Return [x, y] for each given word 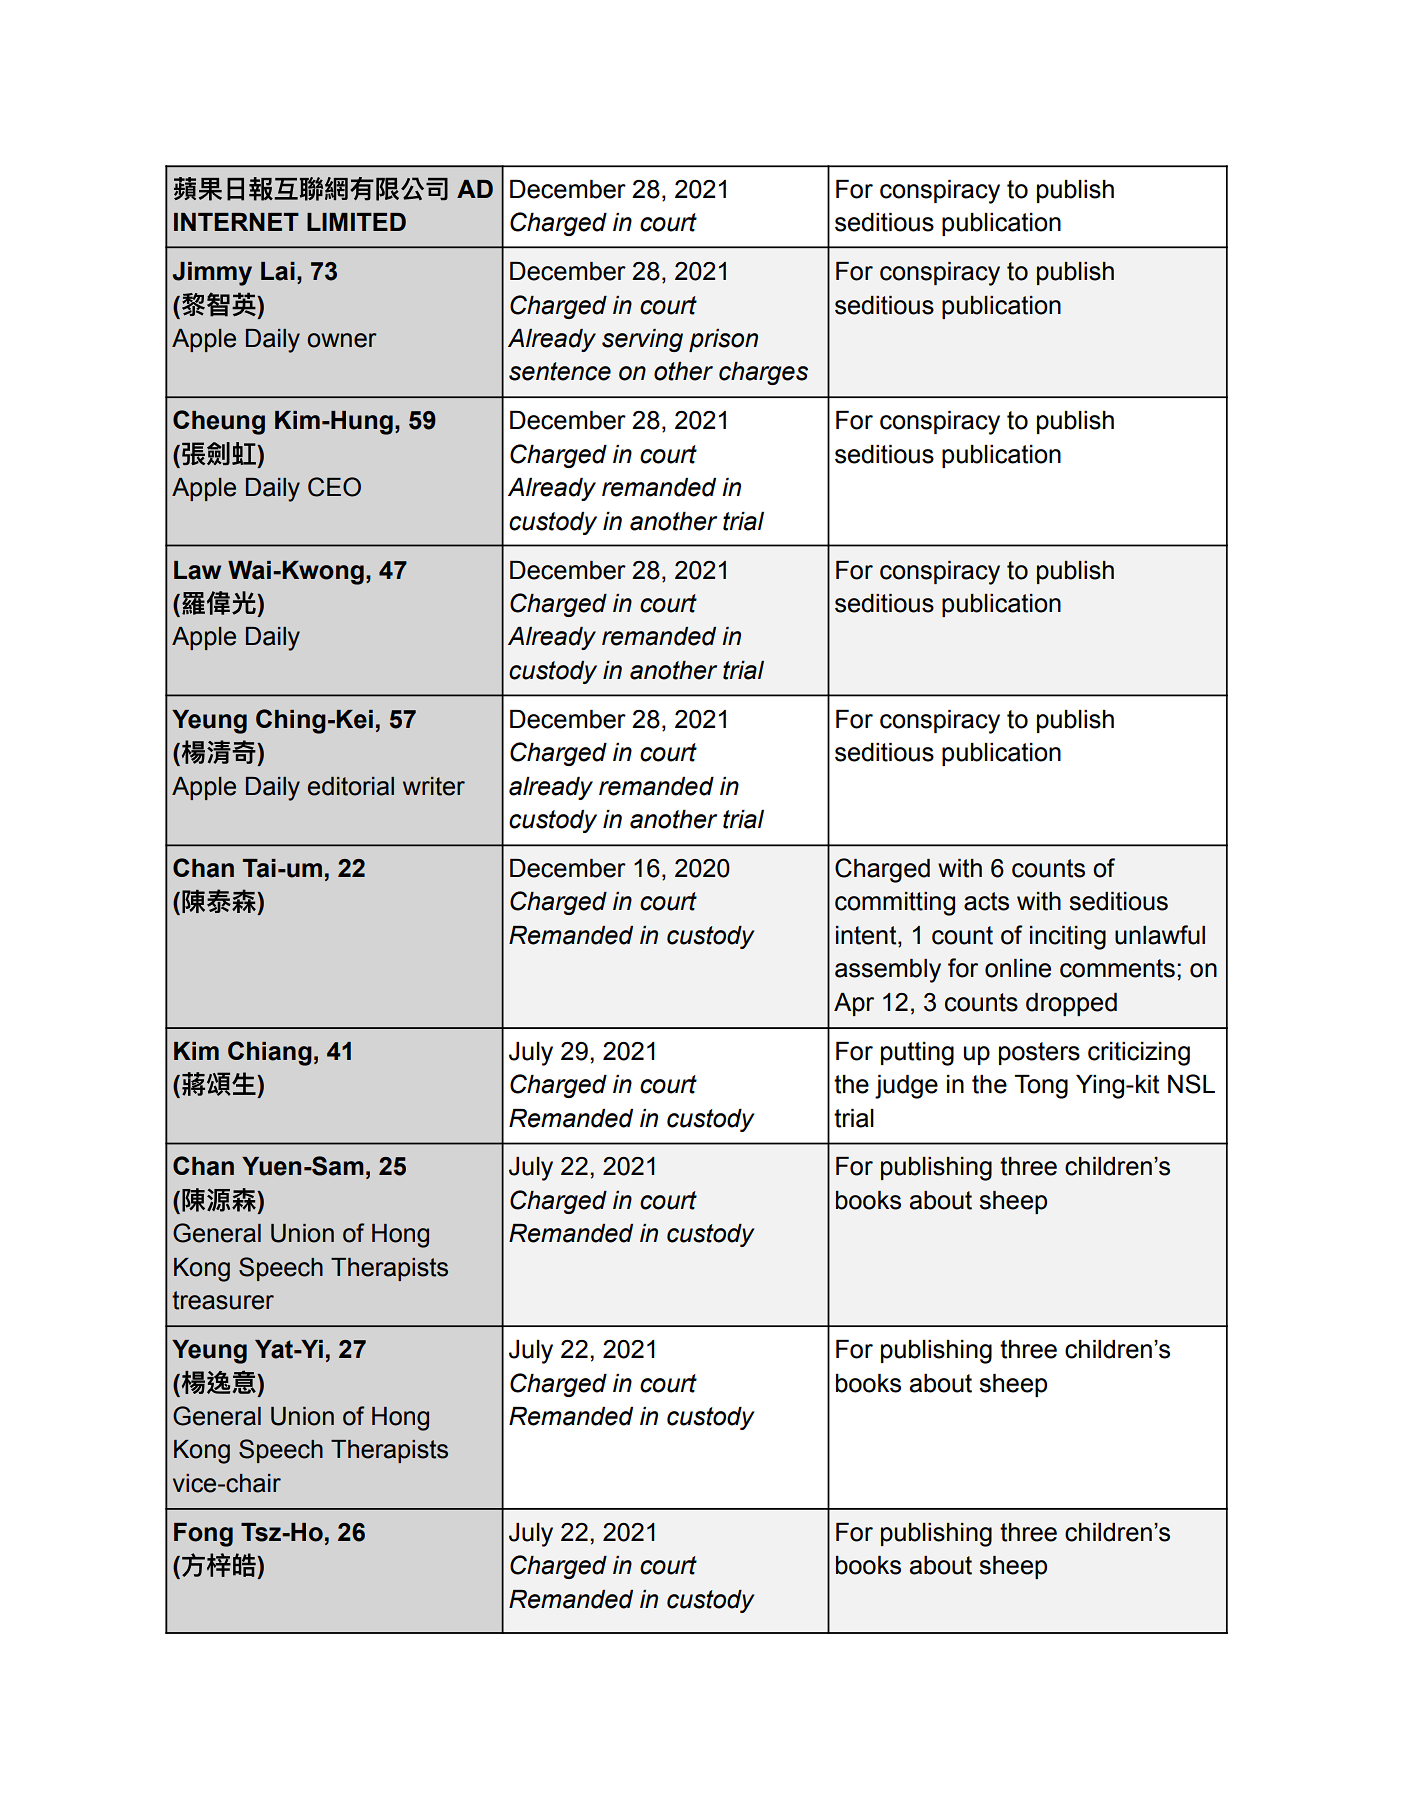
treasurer [223, 1300]
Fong [203, 1535]
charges [763, 373]
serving [642, 340]
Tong [1041, 1087]
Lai [278, 271]
